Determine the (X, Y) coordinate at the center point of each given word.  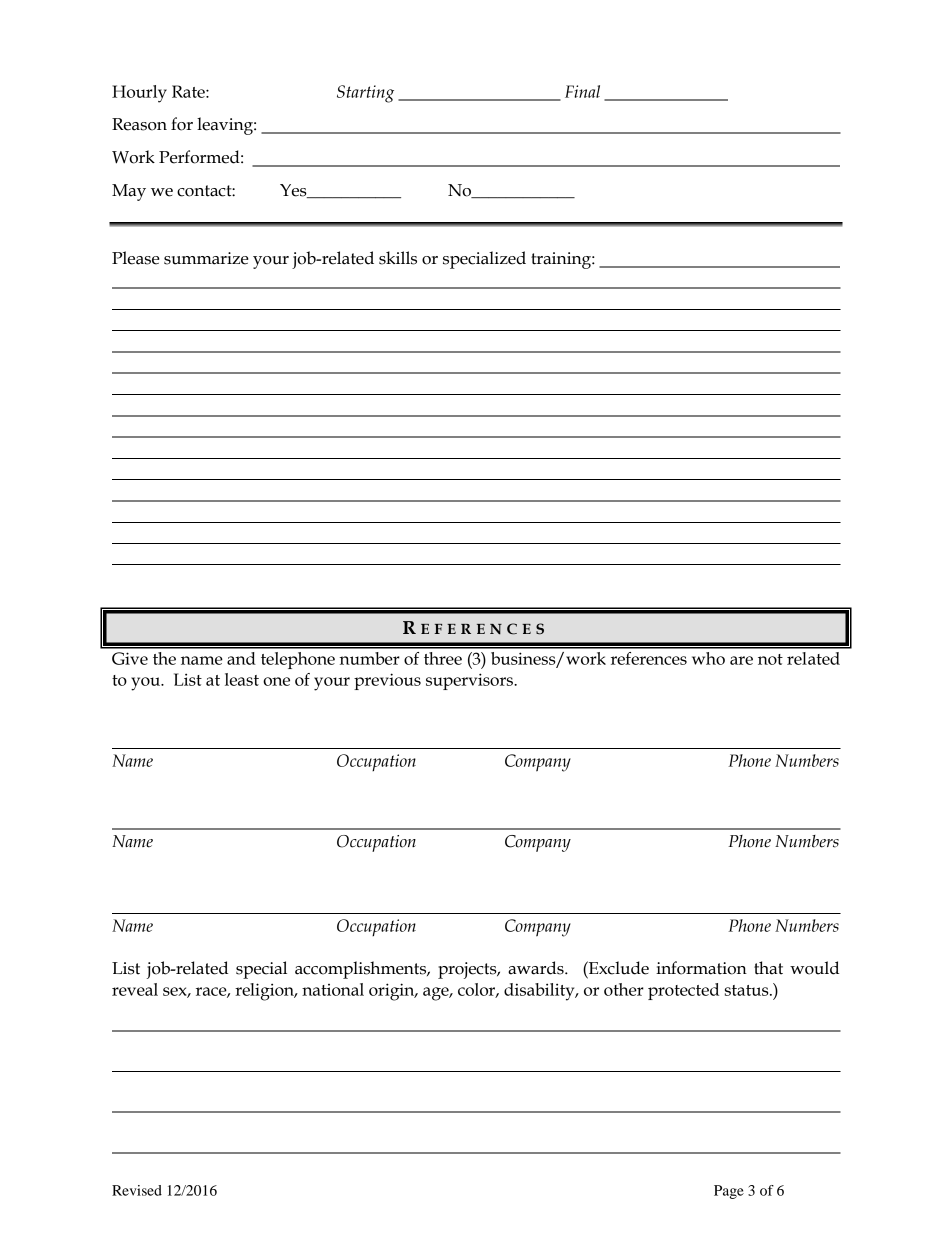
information (701, 968)
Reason (139, 124)
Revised (137, 1190)
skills (398, 258)
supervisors (470, 681)
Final (582, 91)
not (770, 659)
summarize (206, 258)
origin (393, 992)
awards (537, 968)
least (242, 679)
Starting (365, 94)
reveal (135, 989)
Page (729, 1192)
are (741, 660)
